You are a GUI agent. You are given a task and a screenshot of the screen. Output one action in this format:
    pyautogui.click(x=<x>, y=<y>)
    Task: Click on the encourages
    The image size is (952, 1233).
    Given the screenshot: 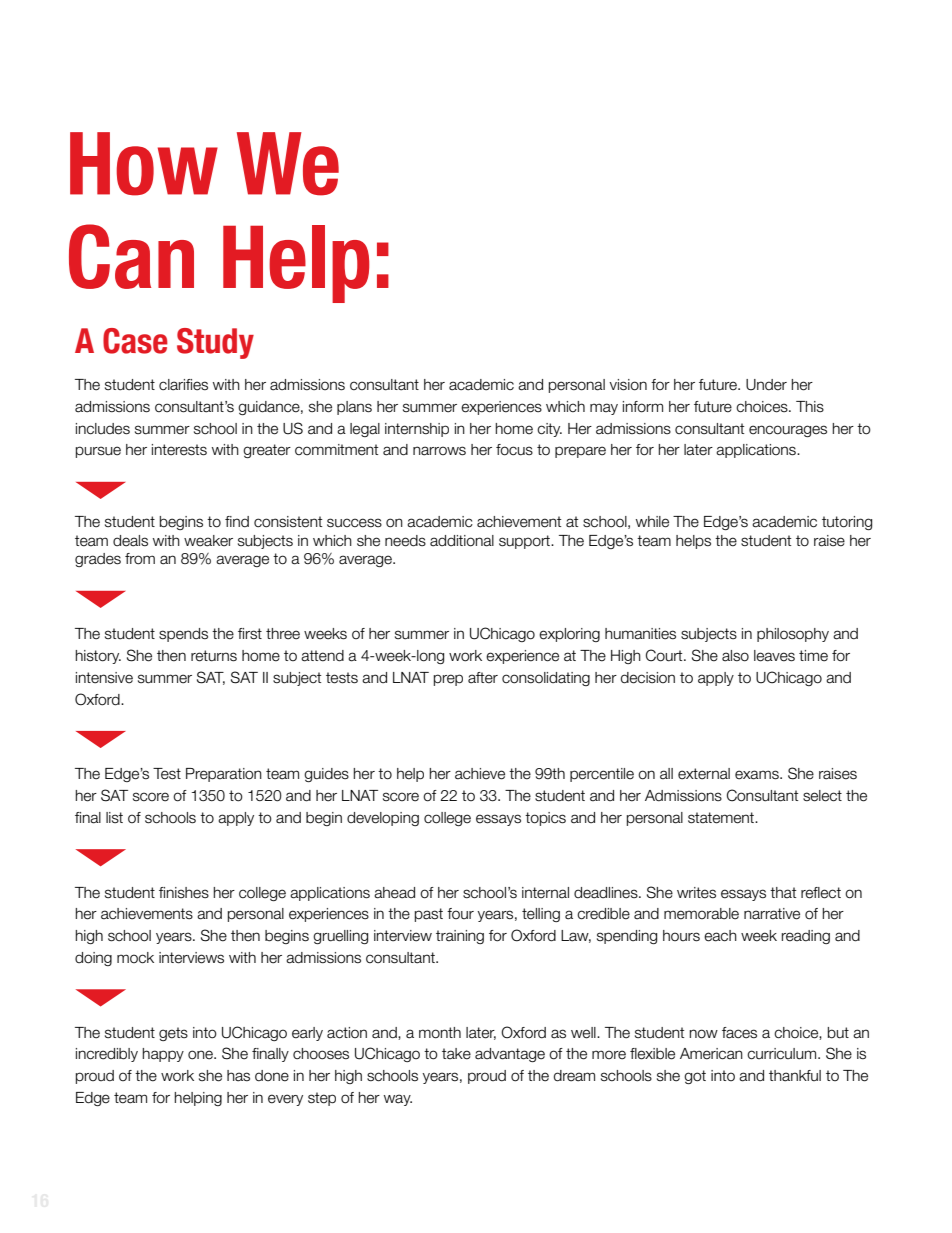 What is the action you would take?
    pyautogui.click(x=788, y=431)
